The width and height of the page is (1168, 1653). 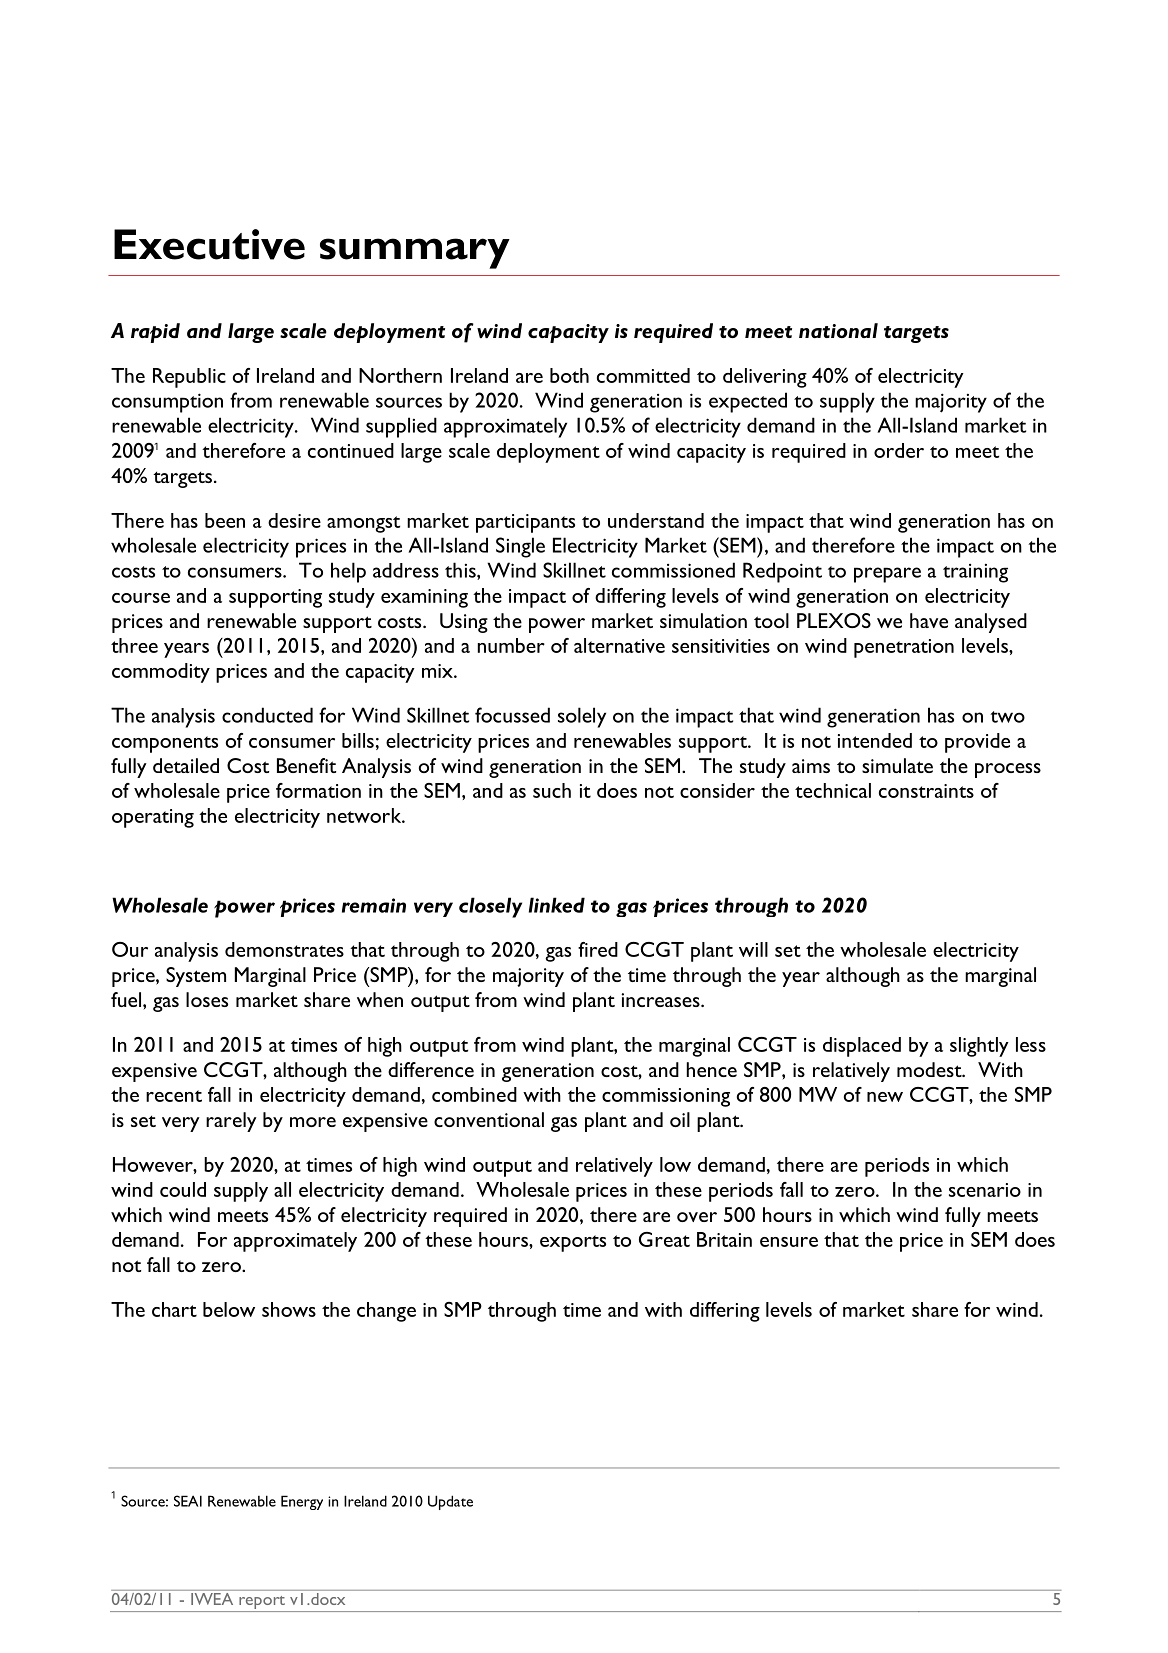 I want to click on Update, so click(x=450, y=1502).
